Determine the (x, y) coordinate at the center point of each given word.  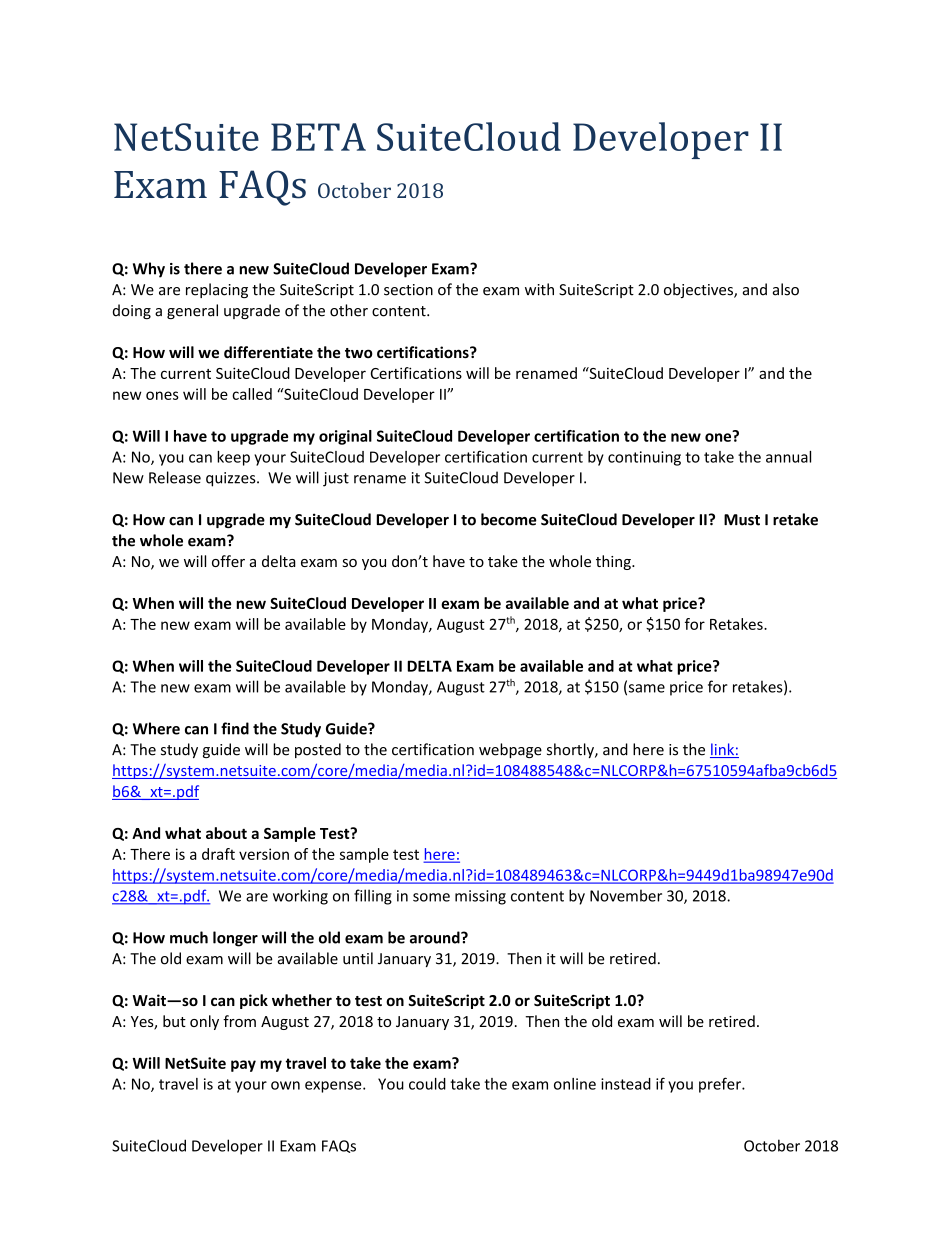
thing (614, 562)
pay (243, 1066)
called (252, 394)
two (359, 353)
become (509, 519)
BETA (318, 137)
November (626, 895)
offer (228, 561)
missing (480, 897)
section (408, 290)
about (226, 833)
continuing (644, 458)
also (786, 289)
